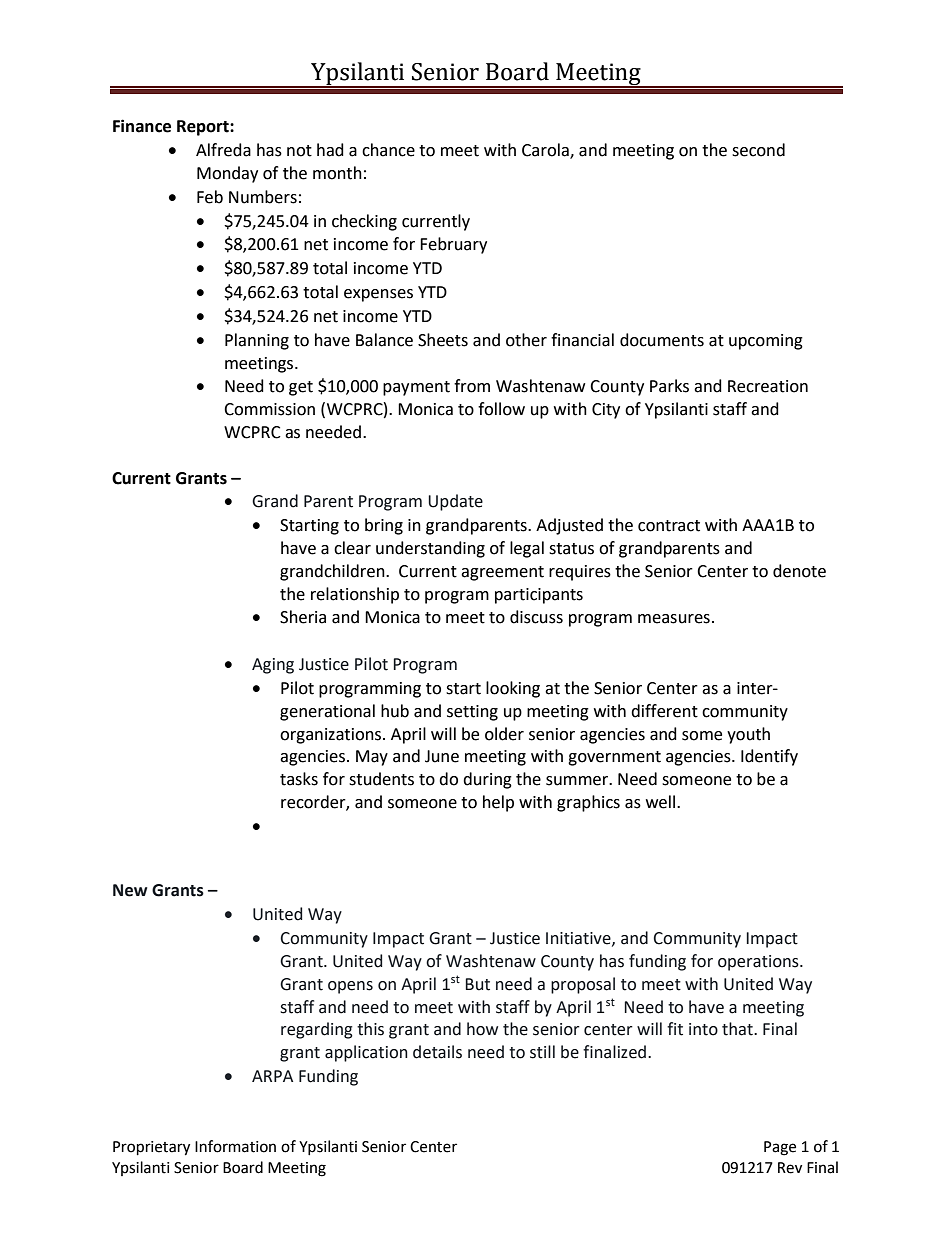 Image resolution: width=952 pixels, height=1233 pixels. Describe the element at coordinates (674, 619) in the image. I see `measures` at that location.
